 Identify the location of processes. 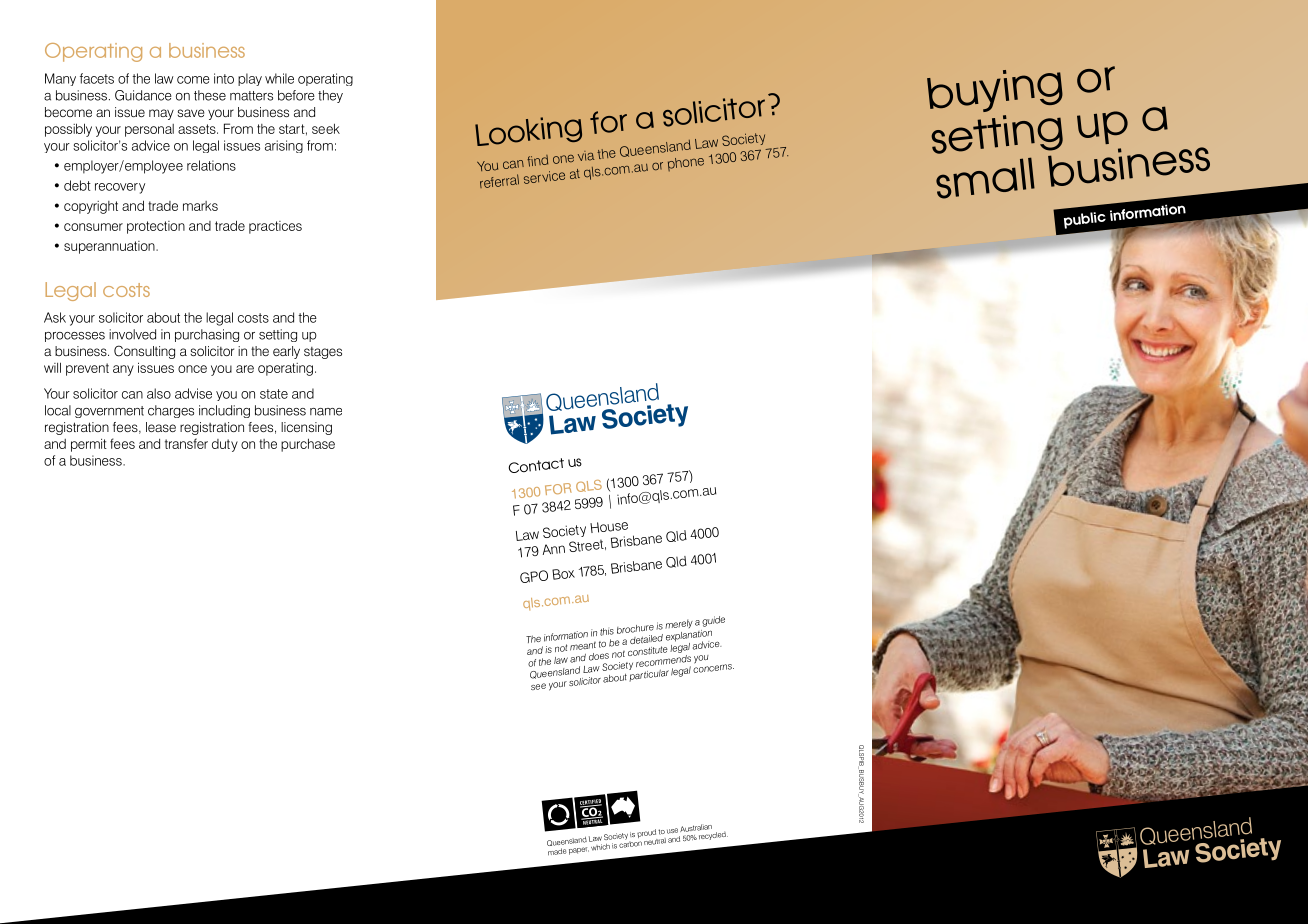
(75, 337).
